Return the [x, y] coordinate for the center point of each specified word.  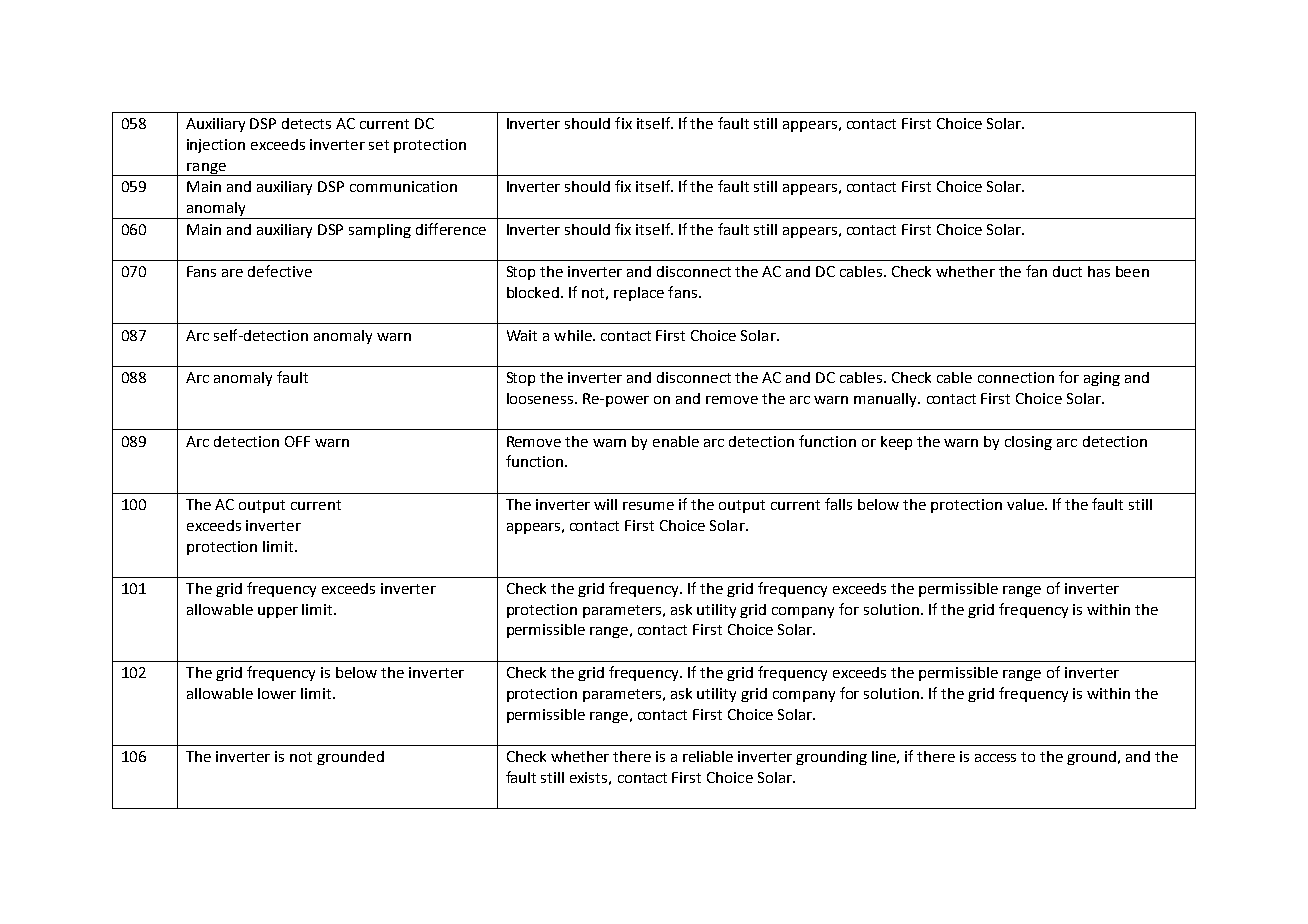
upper [278, 612]
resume [648, 506]
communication [403, 186]
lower [277, 693]
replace [639, 294]
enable [676, 441]
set [379, 145]
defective [280, 271]
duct [1067, 271]
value [1026, 504]
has [1099, 271]
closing [1028, 443]
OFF [297, 441]
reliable [708, 756]
